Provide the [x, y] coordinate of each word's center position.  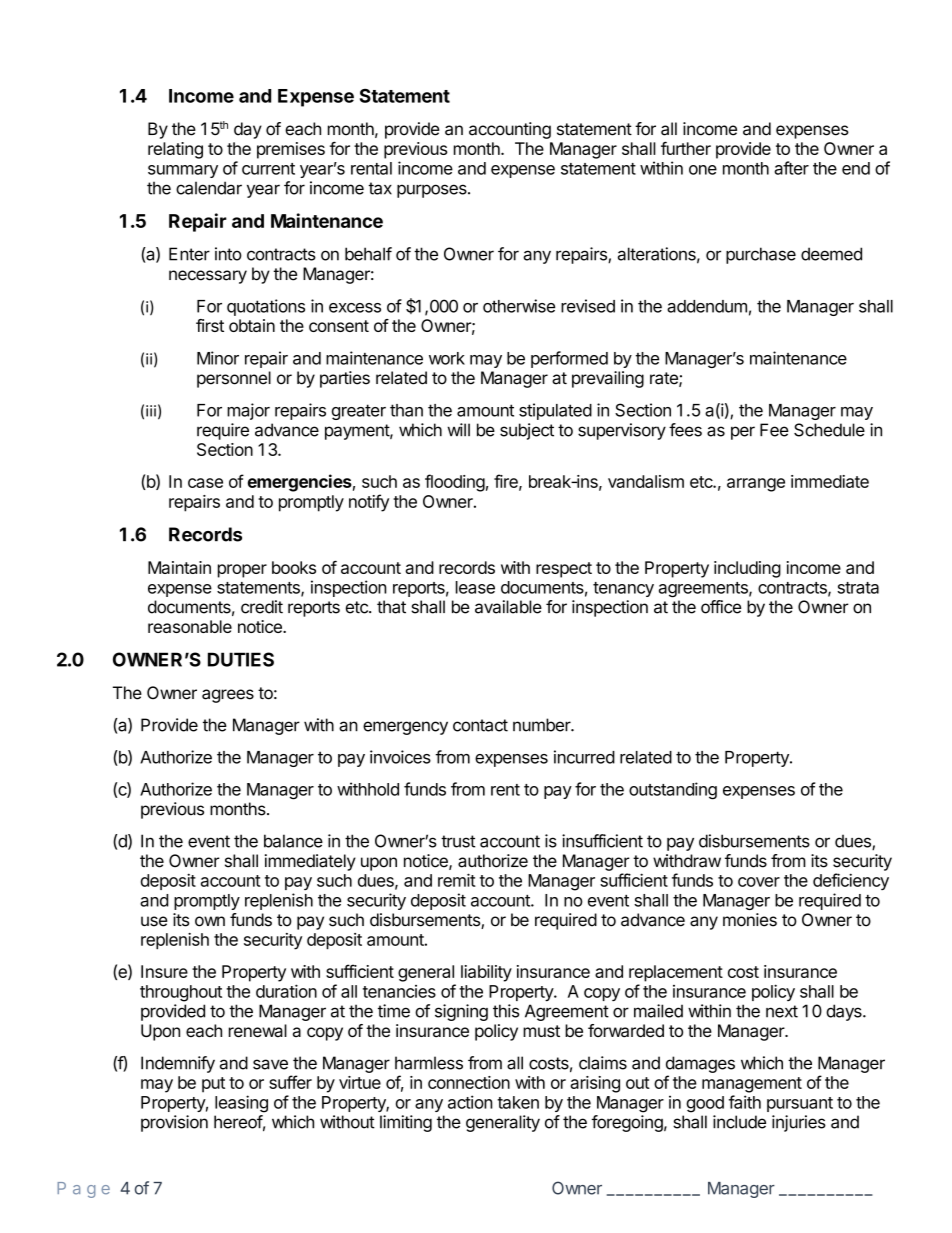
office [721, 607]
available [508, 607]
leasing [241, 1104]
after [791, 168]
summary [183, 171]
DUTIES [241, 659]
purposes [433, 191]
